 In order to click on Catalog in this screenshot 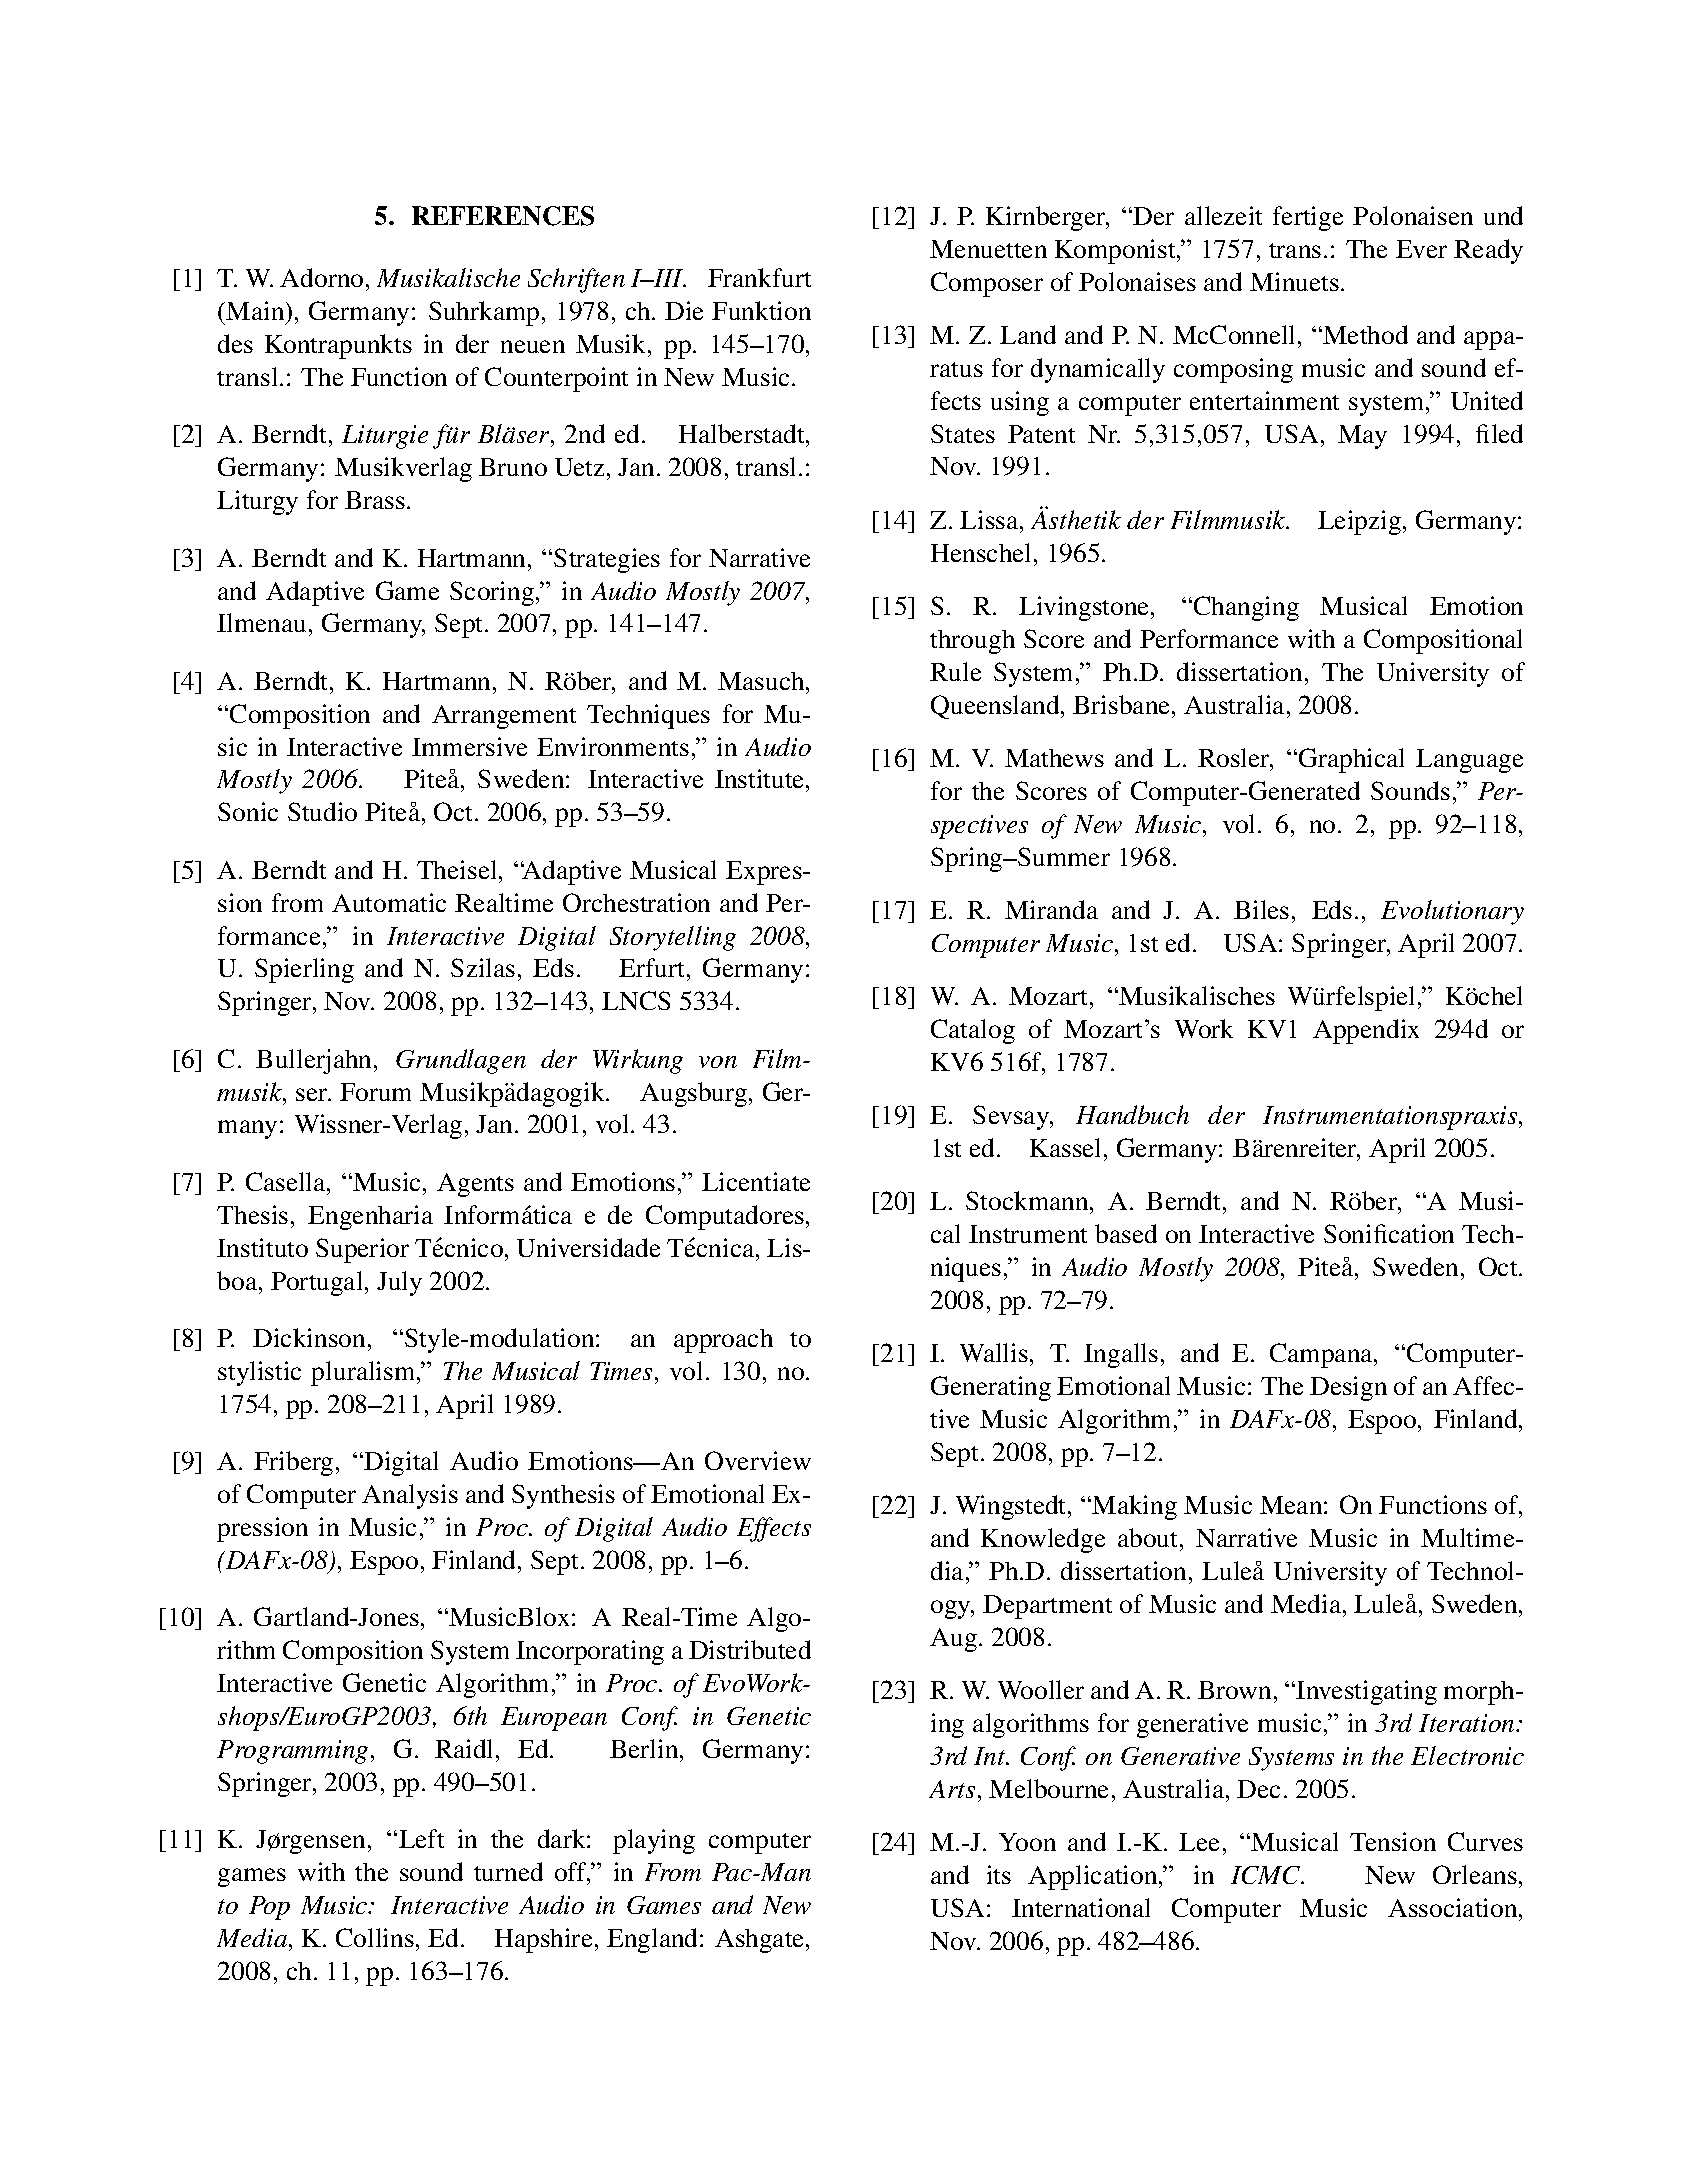, I will do `click(973, 1031)`.
